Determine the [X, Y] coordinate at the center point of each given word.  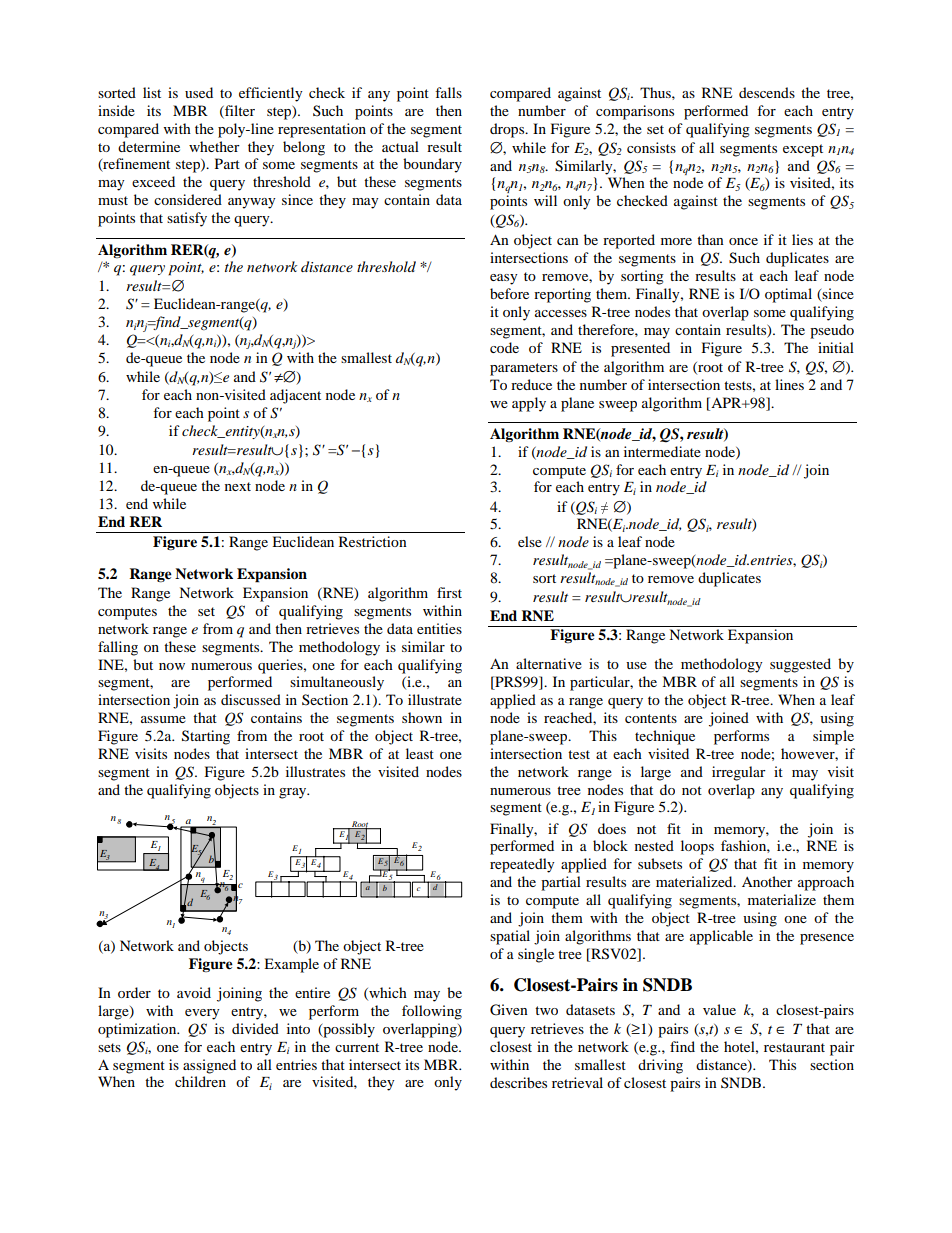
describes [518, 1082]
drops [508, 130]
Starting [206, 737]
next [238, 486]
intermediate [662, 451]
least [420, 753]
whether [214, 146]
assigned [209, 1066]
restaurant [794, 1047]
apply [529, 404]
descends [767, 92]
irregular [739, 773]
